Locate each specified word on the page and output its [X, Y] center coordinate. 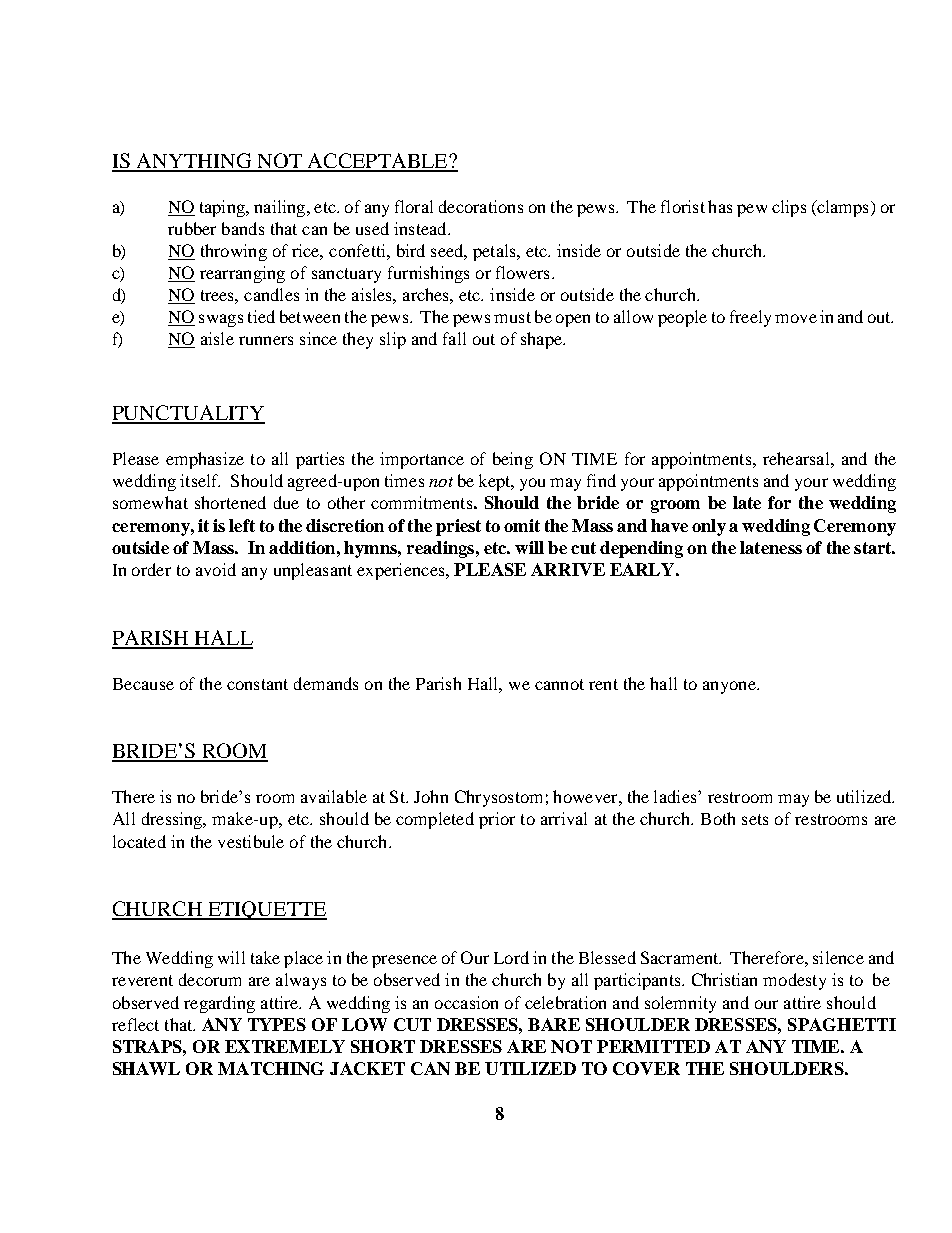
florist [683, 206]
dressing [173, 820]
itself [200, 480]
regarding [219, 1004]
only [709, 527]
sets [755, 819]
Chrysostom [498, 798]
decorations [481, 206]
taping [223, 208]
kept [496, 482]
